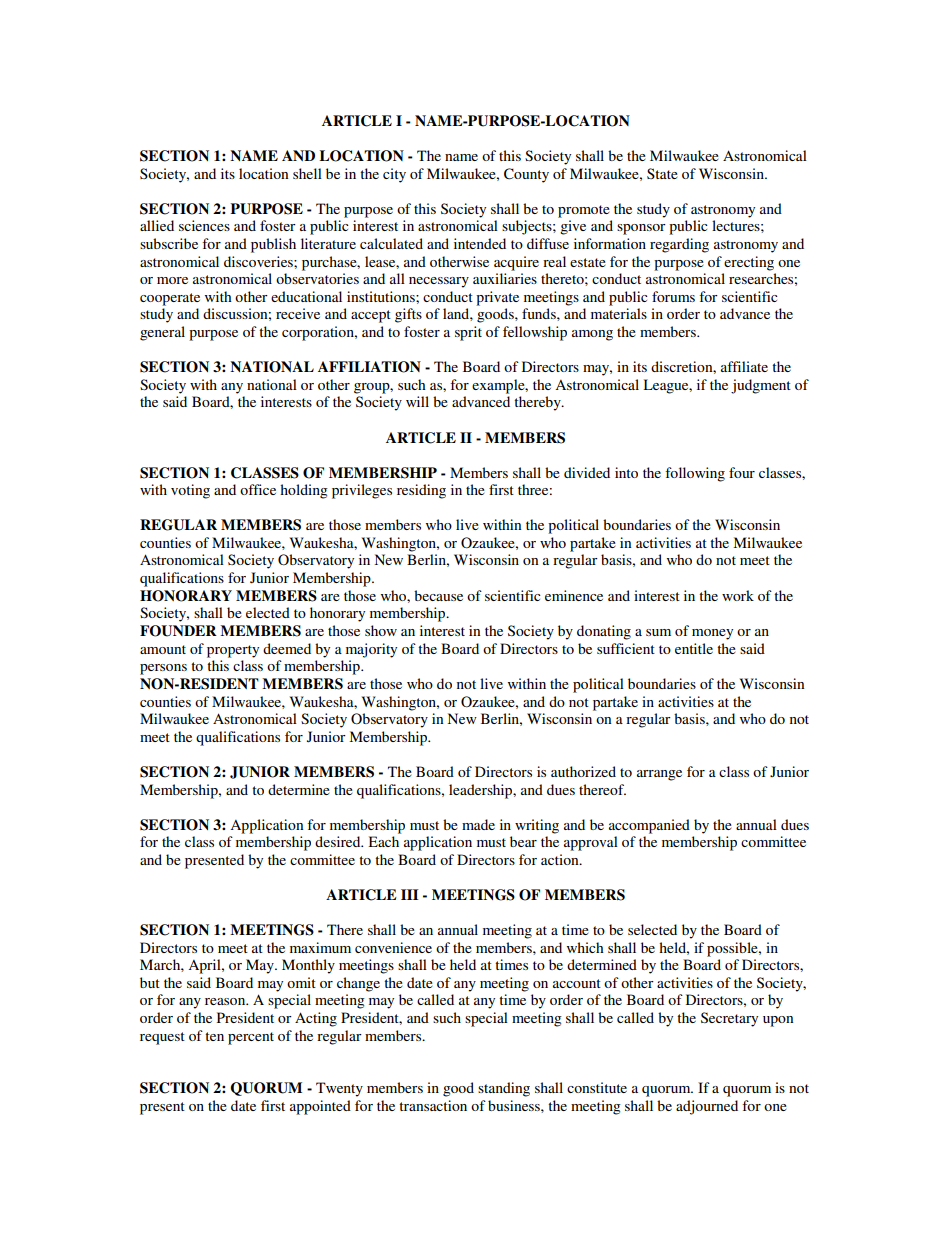  What do you see at coordinates (421, 491) in the screenshot?
I see `residing` at bounding box center [421, 491].
